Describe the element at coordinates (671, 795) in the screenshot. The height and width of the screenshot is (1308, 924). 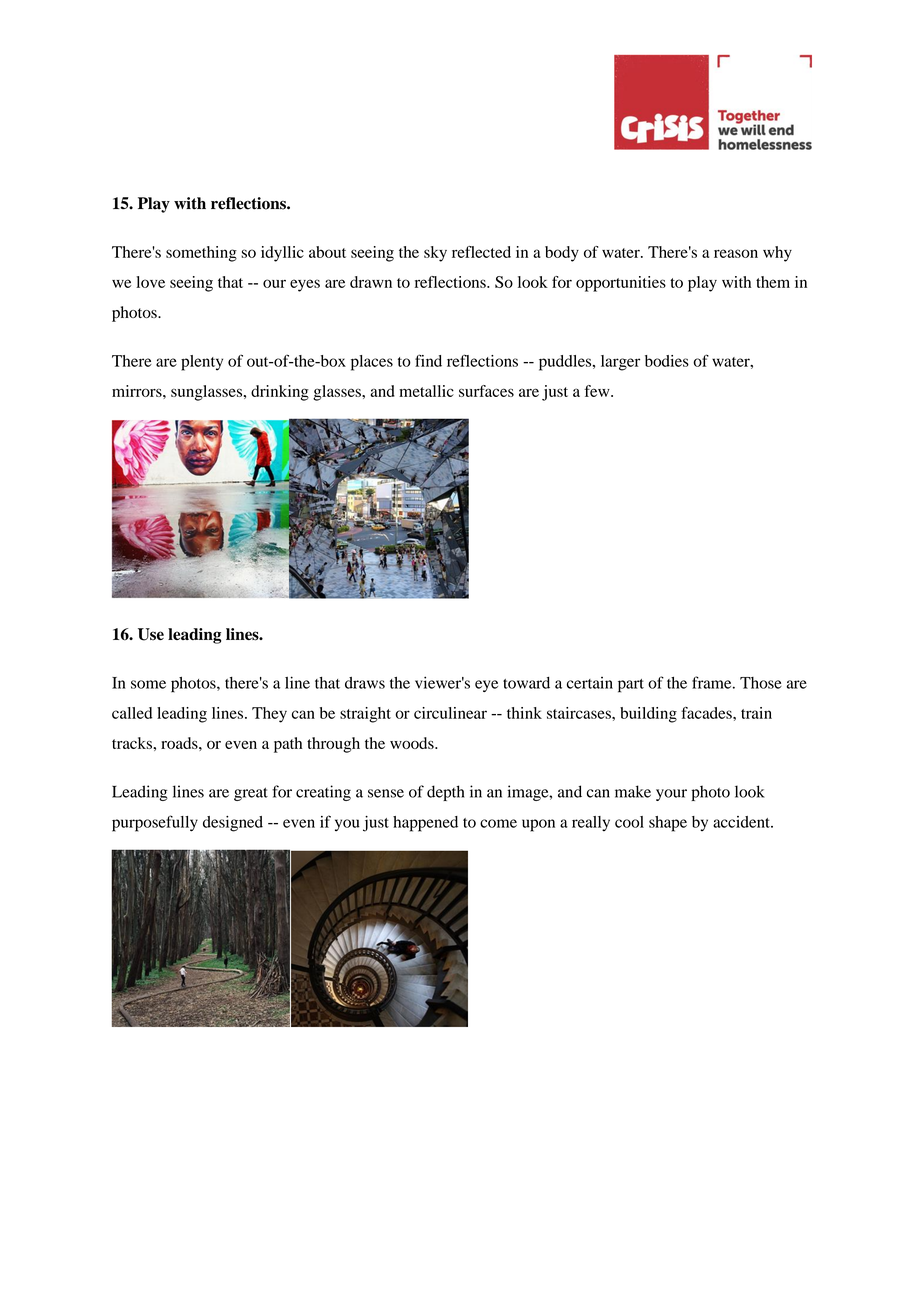
I see `your` at that location.
